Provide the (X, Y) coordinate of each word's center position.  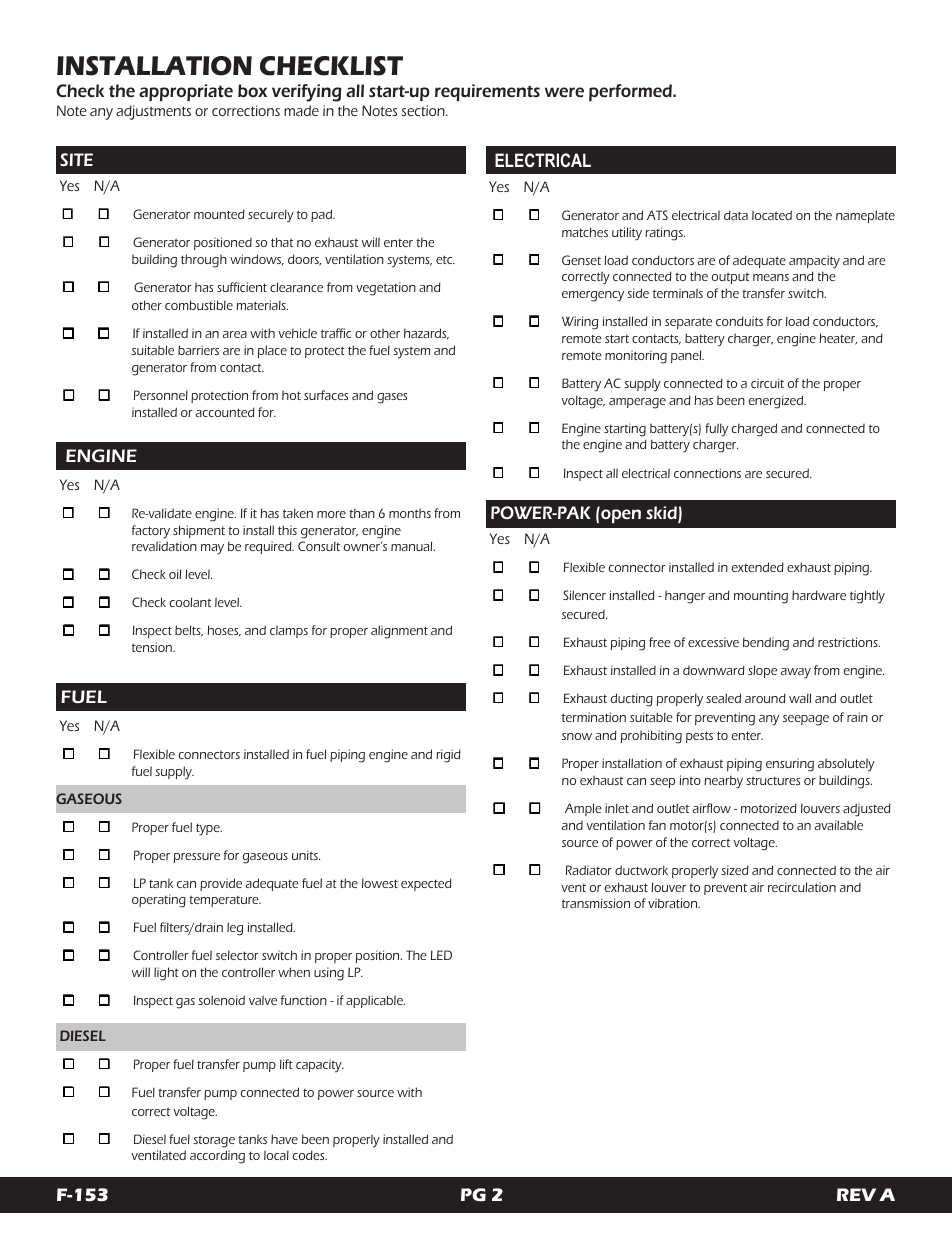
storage (214, 1142)
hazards (426, 334)
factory (151, 532)
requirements (487, 92)
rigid (448, 756)
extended (757, 567)
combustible (199, 305)
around (765, 698)
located (772, 215)
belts (189, 631)
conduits (739, 321)
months (410, 513)
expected (426, 884)
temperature (225, 901)
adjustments (153, 112)
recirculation (802, 887)
